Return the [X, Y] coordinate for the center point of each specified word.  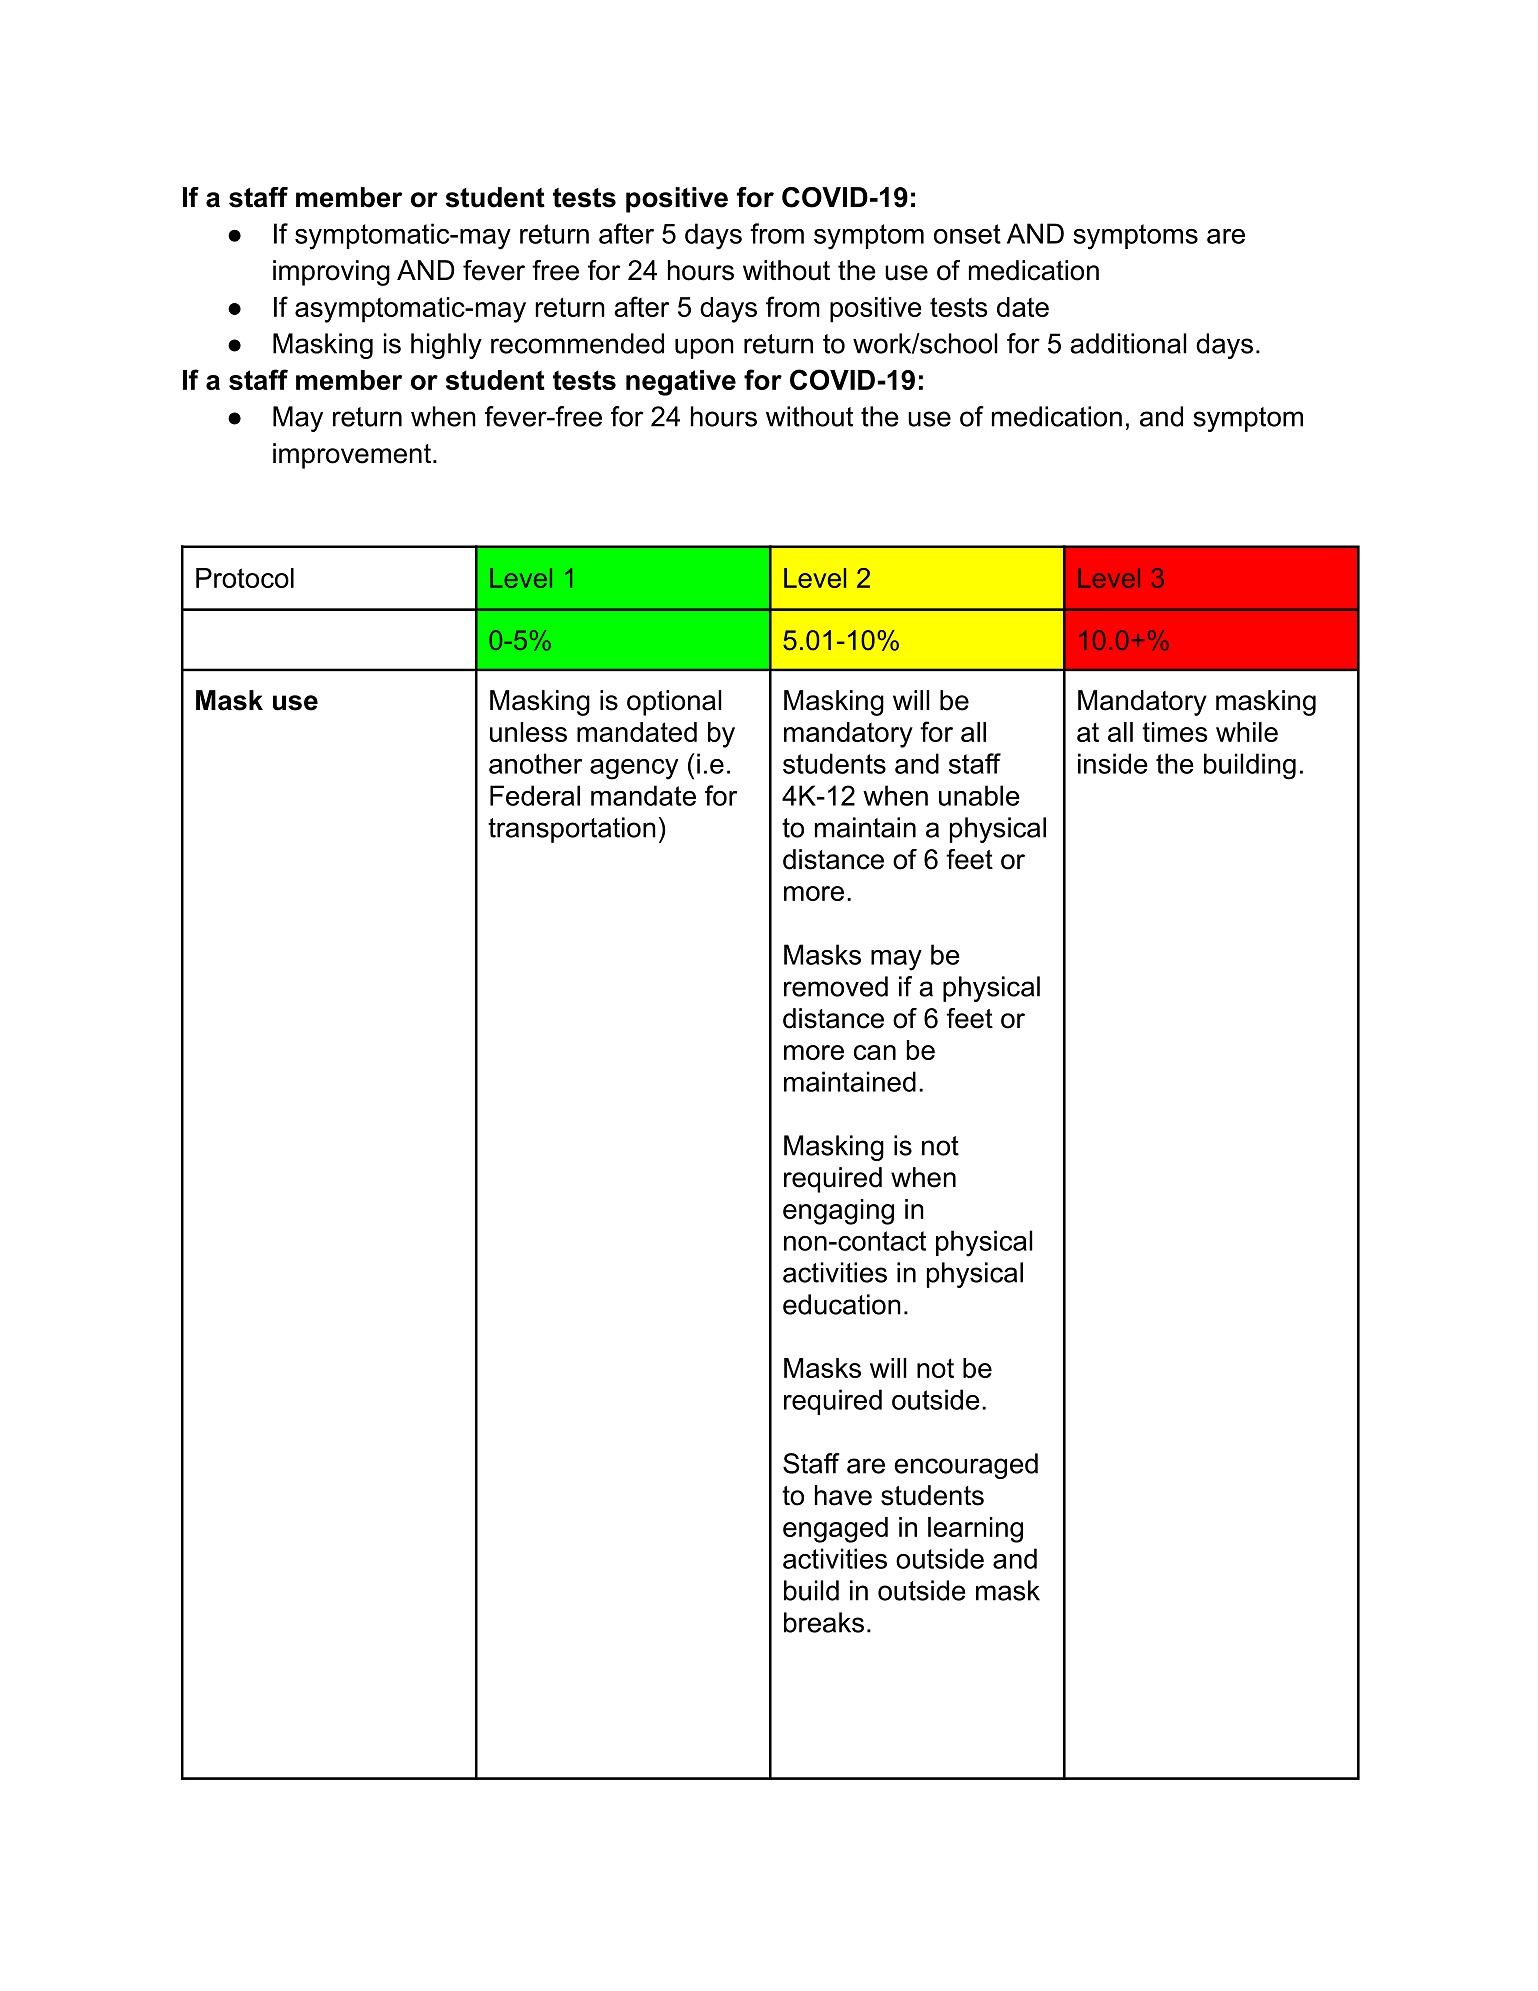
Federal [535, 795]
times [1175, 732]
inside [1113, 763]
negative [681, 383]
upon [704, 348]
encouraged [966, 1466]
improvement [352, 456]
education [842, 1304]
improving [331, 273]
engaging [838, 1212]
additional [1128, 343]
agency [634, 769]
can [875, 1052]
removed [836, 986]
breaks [824, 1622]
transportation [572, 830]
